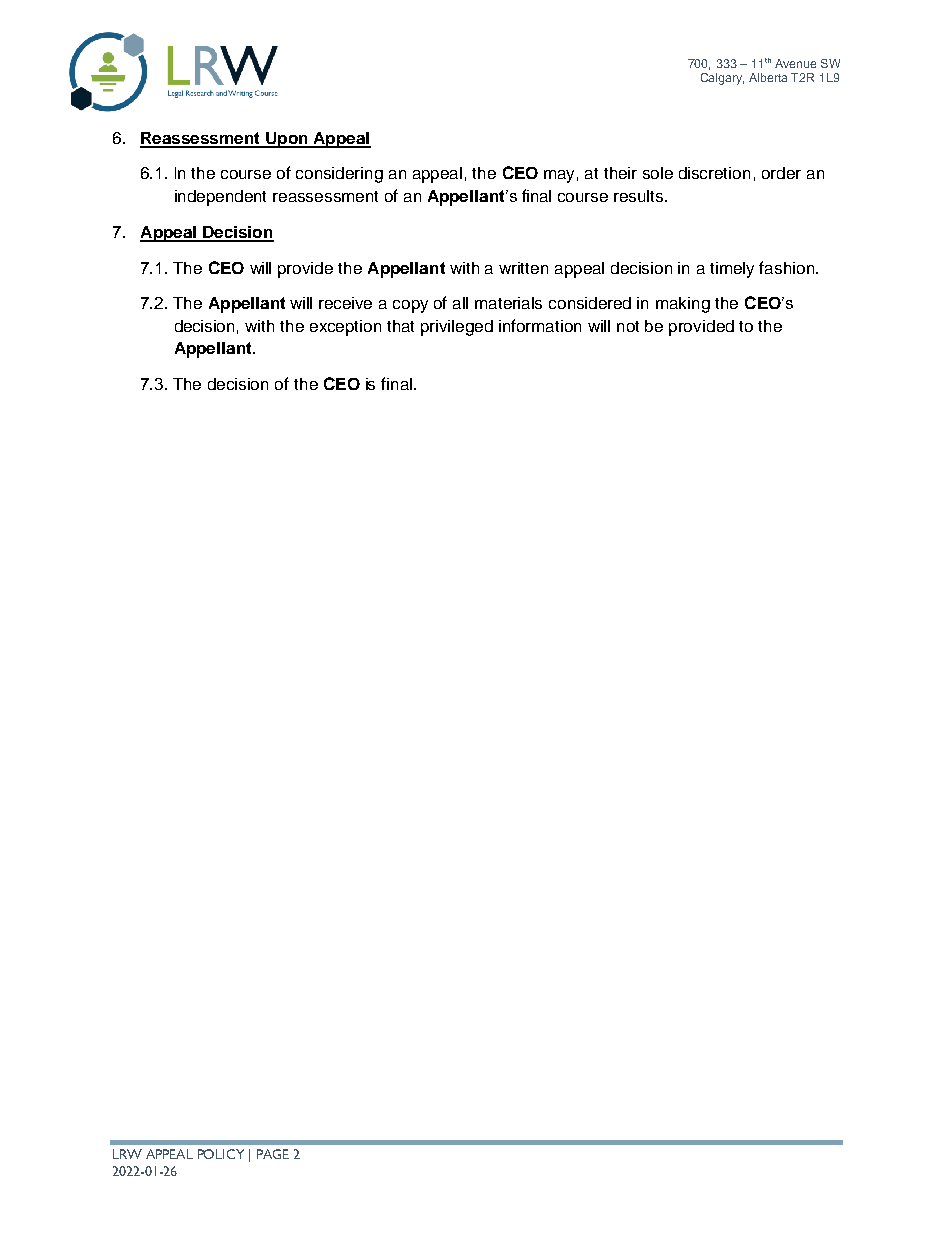  I want to click on considered, so click(590, 303).
